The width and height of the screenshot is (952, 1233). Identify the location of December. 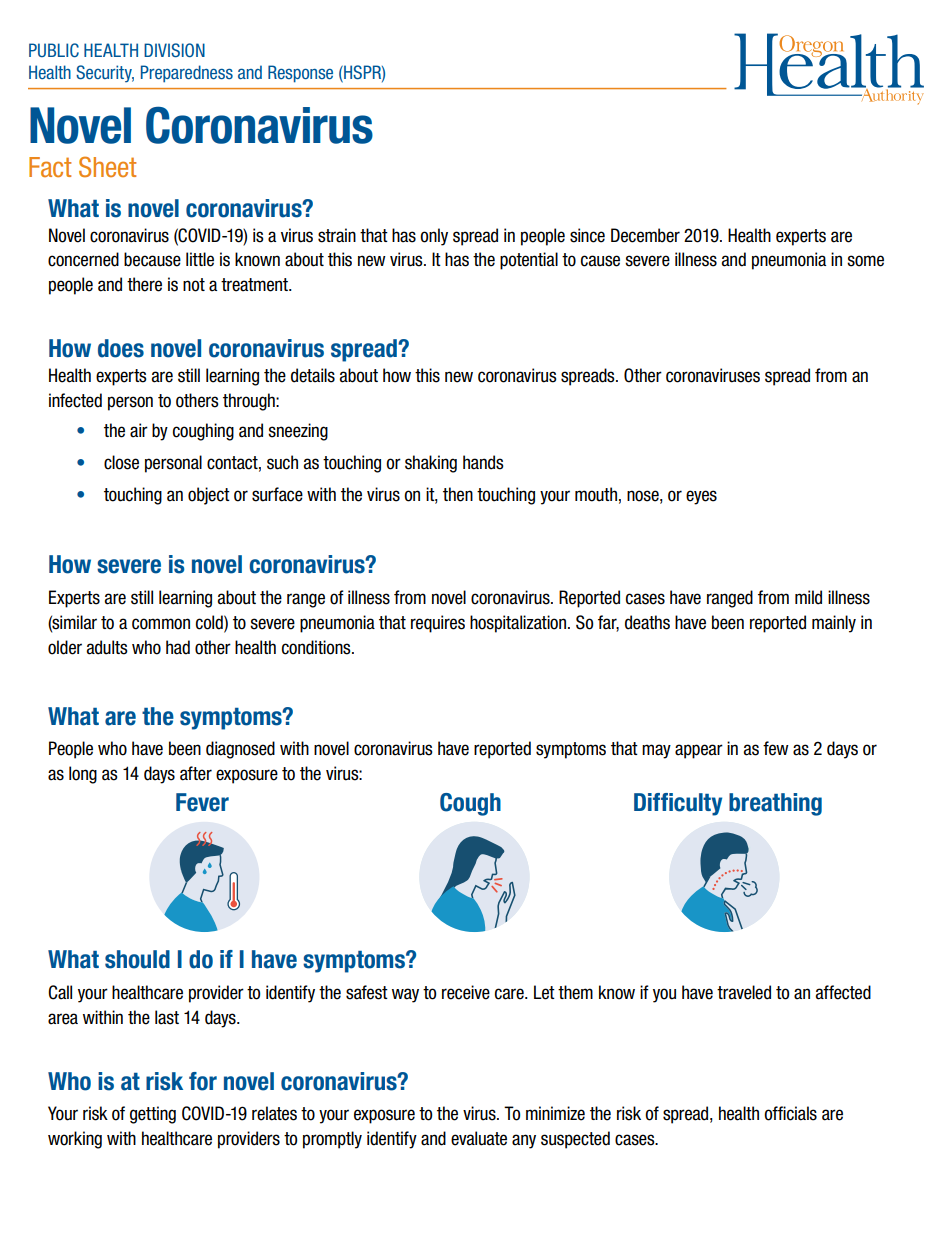
(645, 235).
